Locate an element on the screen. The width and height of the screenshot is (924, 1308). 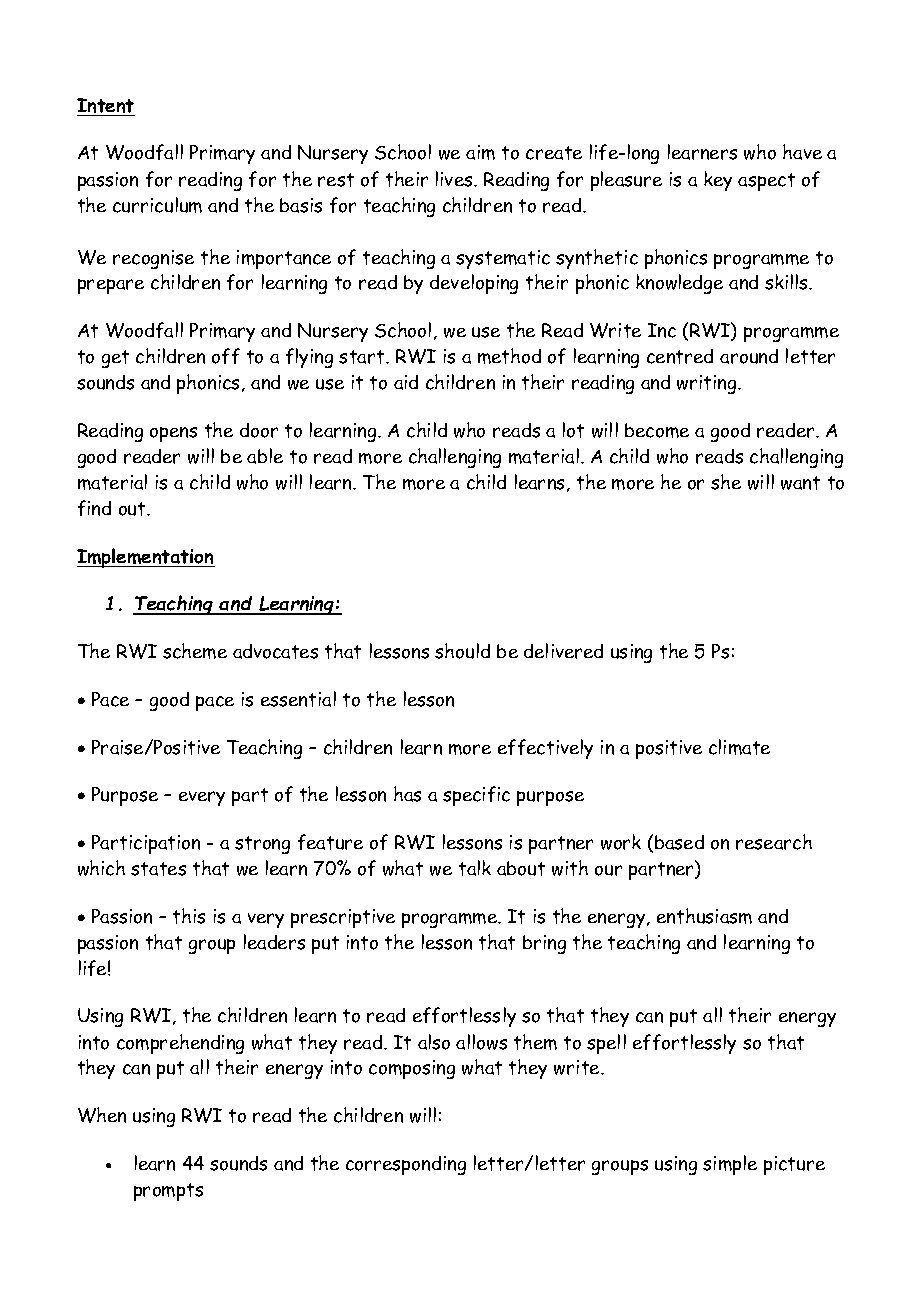
she is located at coordinates (726, 482).
